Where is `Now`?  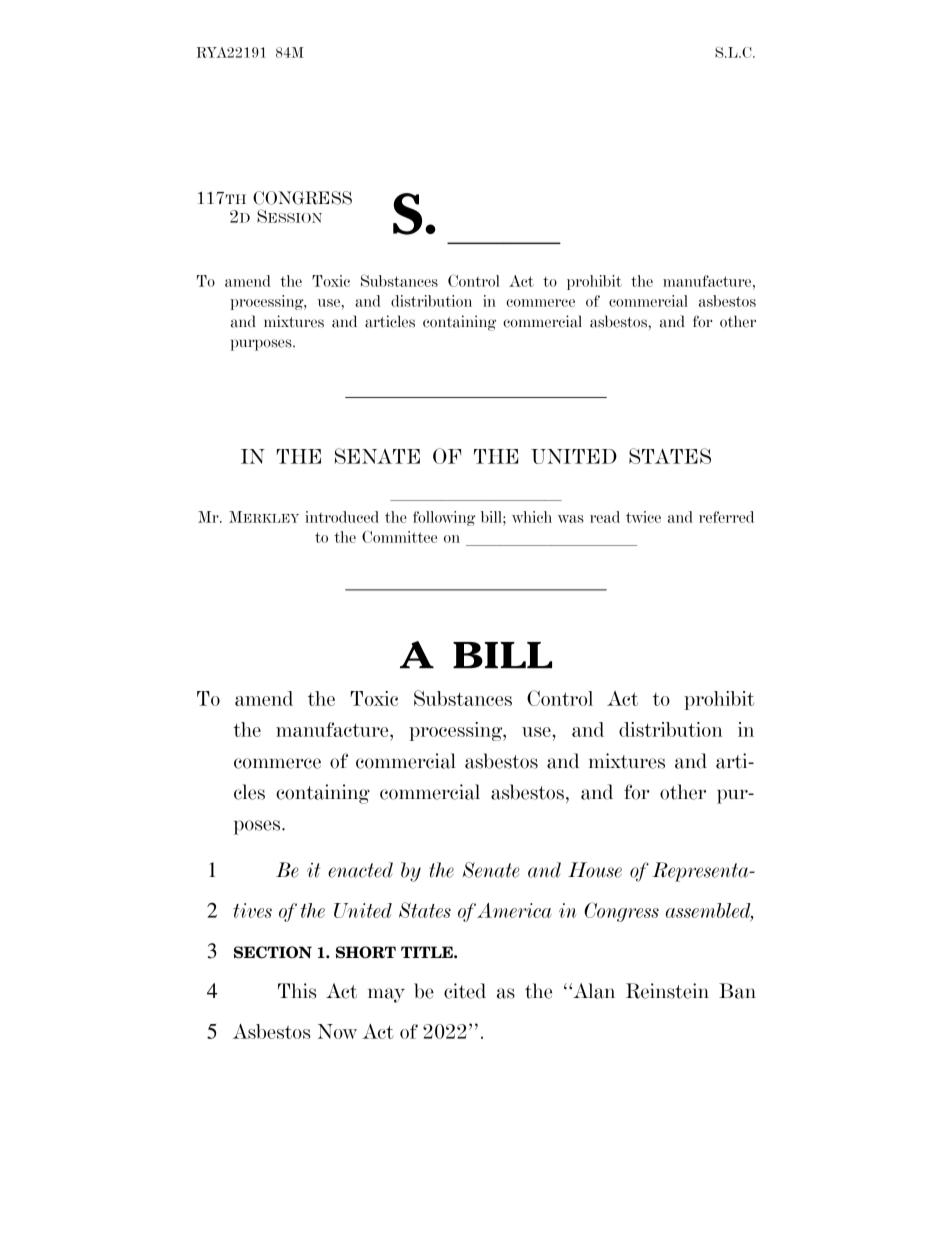 Now is located at coordinates (337, 1031).
